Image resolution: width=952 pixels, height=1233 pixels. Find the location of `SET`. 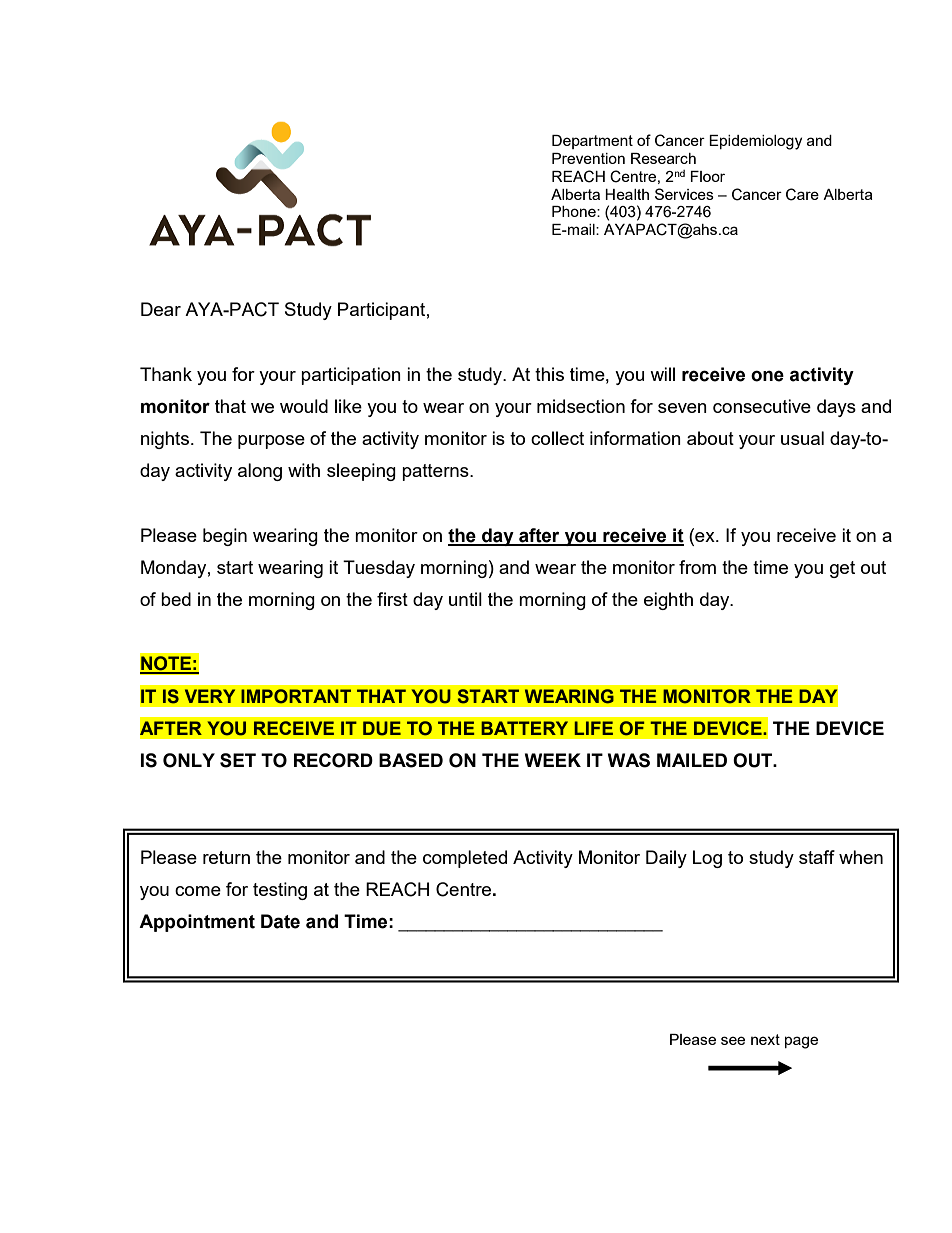

SET is located at coordinates (238, 760).
